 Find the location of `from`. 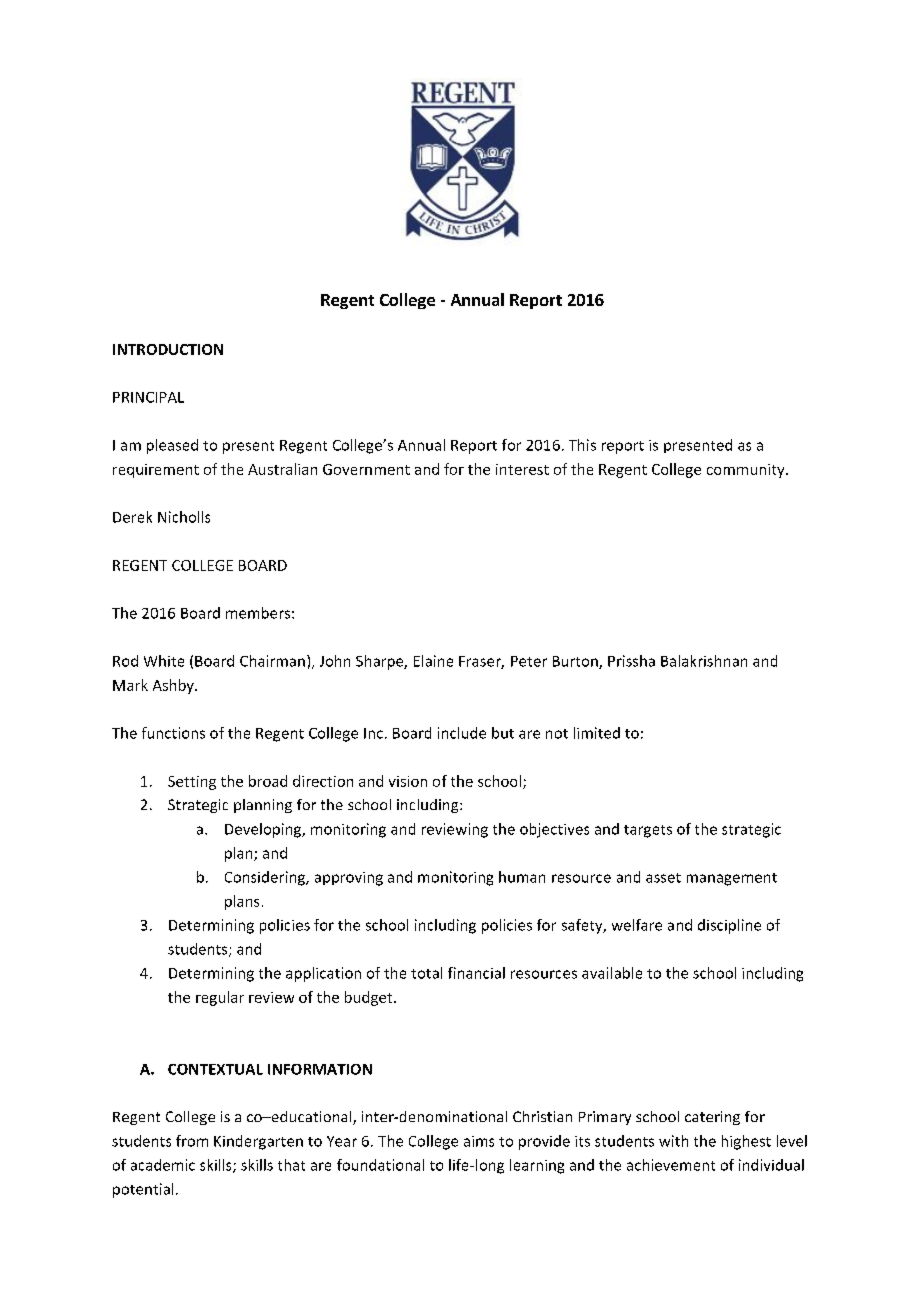

from is located at coordinates (192, 1141).
